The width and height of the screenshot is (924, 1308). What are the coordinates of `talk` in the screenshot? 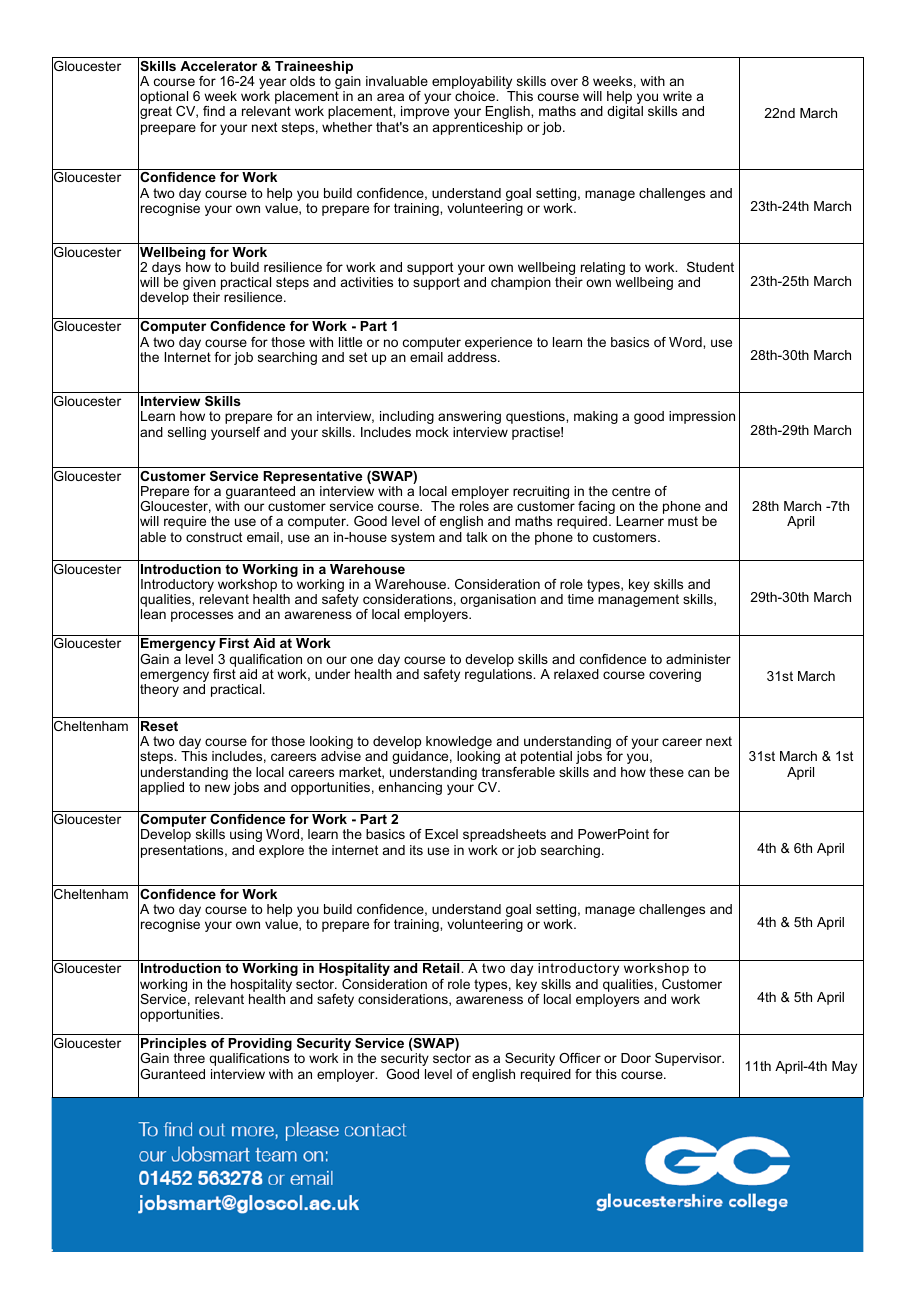 It's located at (477, 537).
